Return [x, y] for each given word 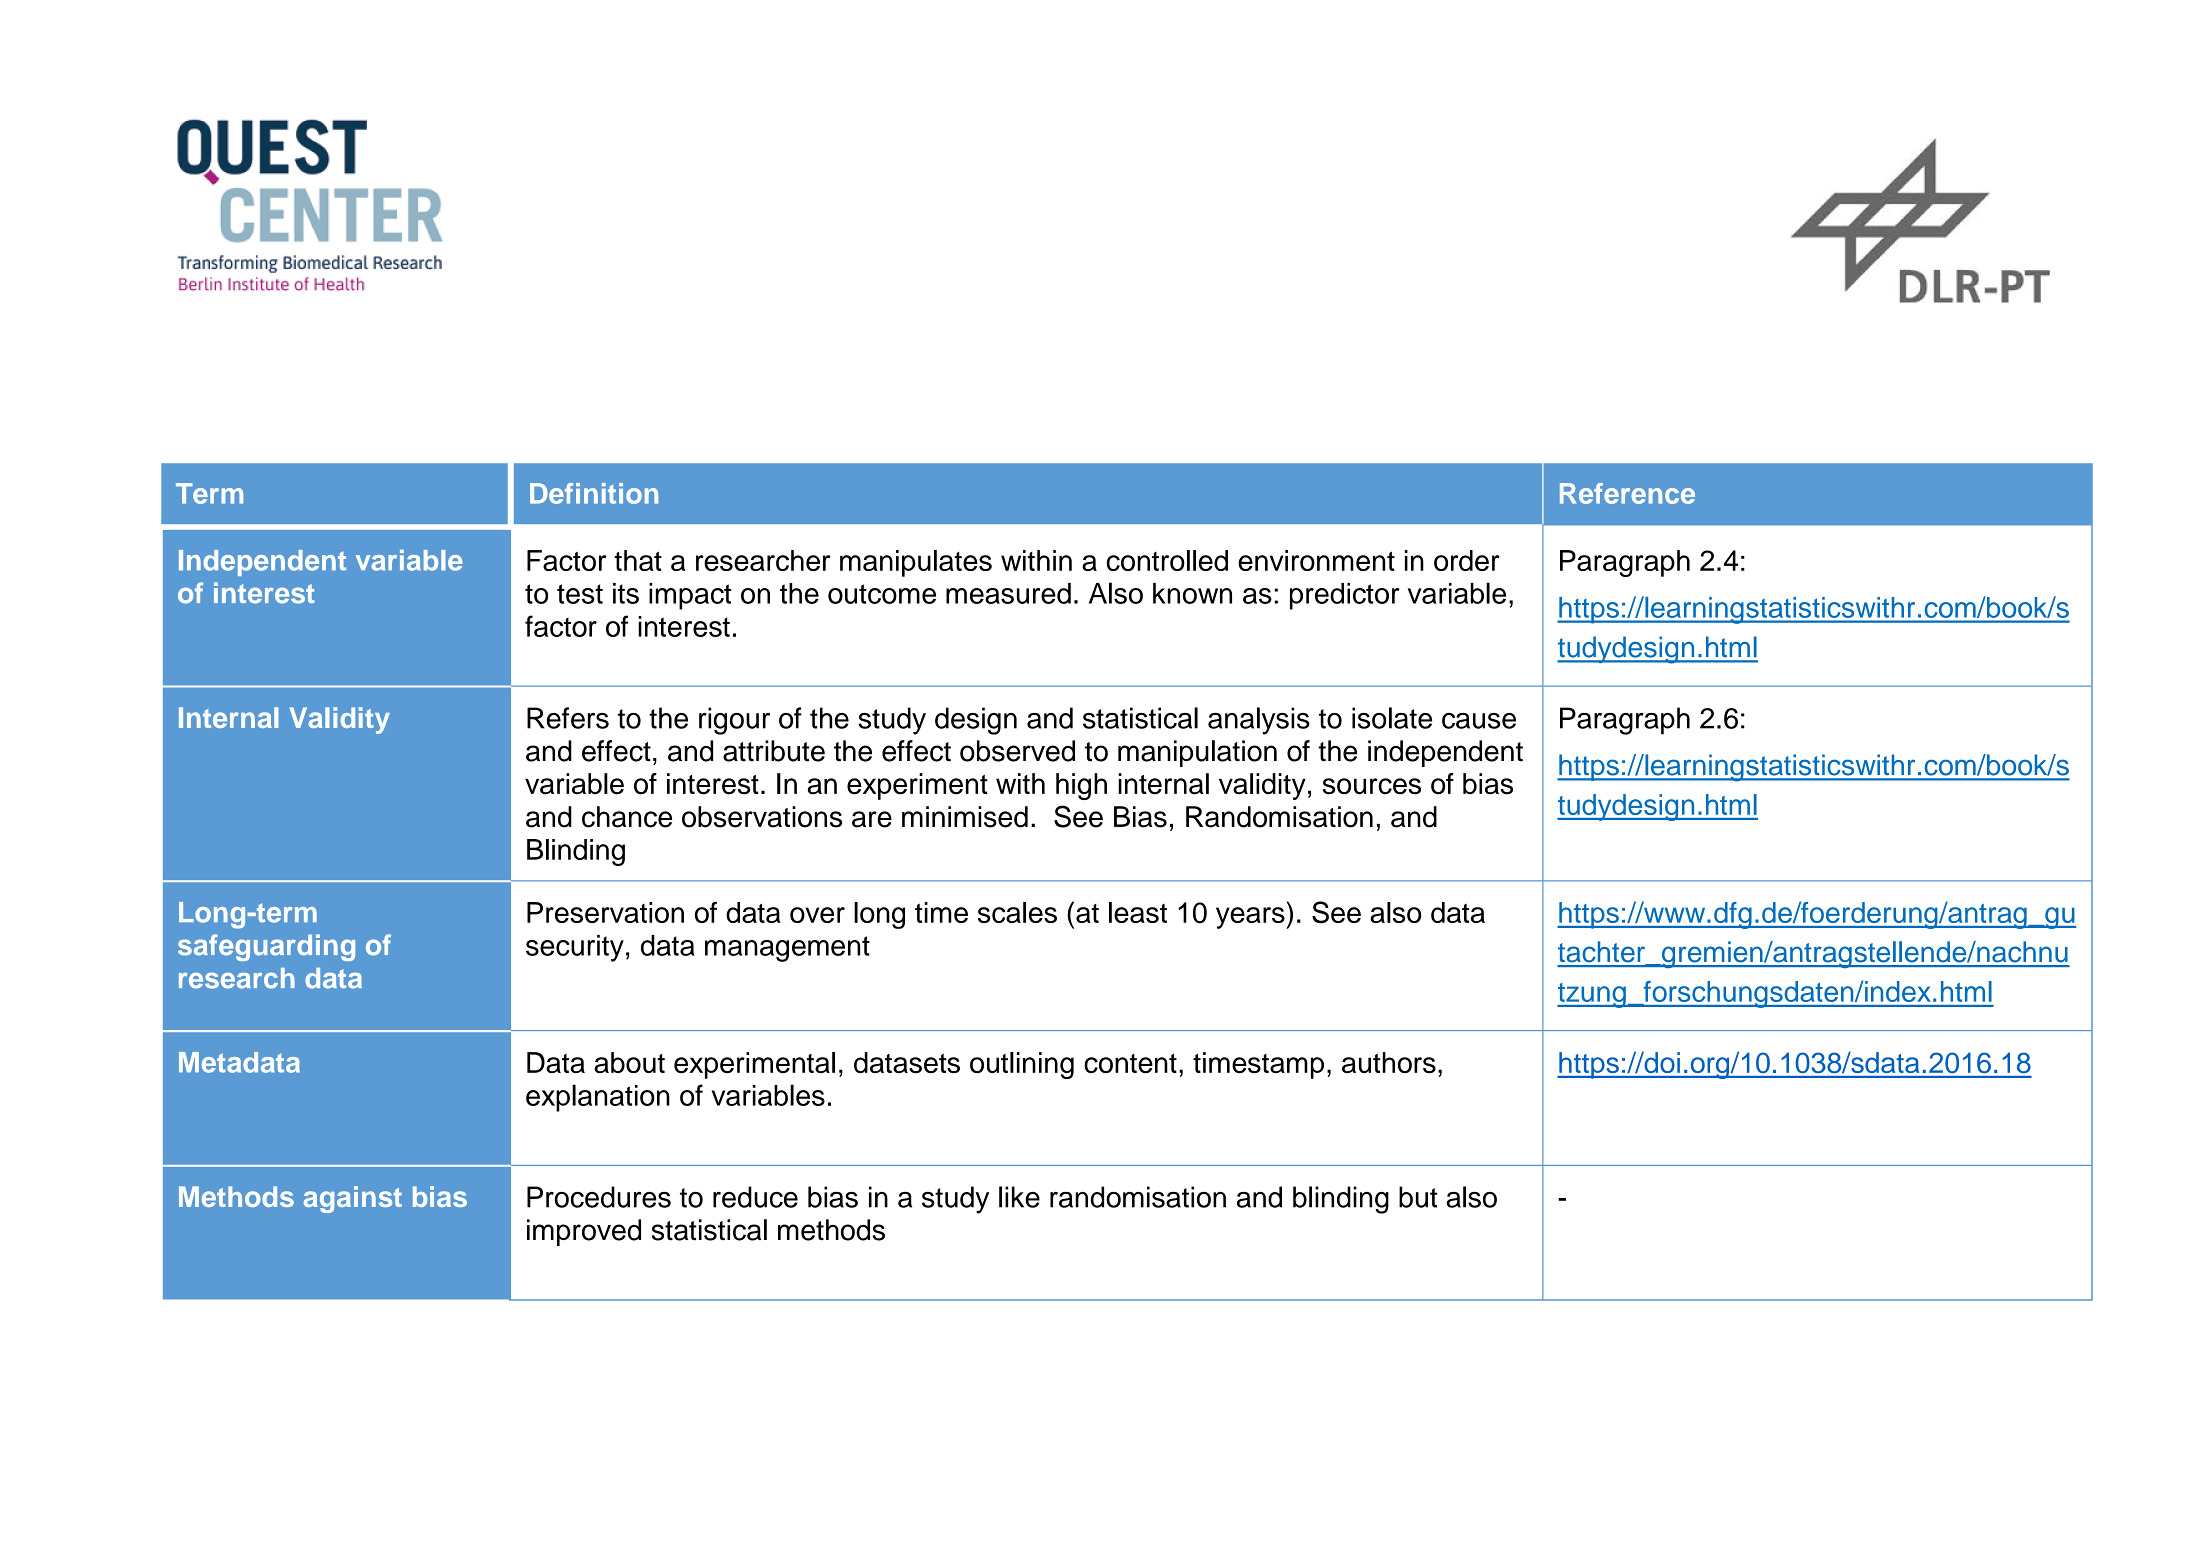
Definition [594, 493]
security [575, 948]
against [352, 1199]
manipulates [916, 563]
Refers [568, 718]
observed [1017, 751]
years [1251, 918]
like [1019, 1197]
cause [1479, 721]
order [1467, 560]
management [787, 949]
